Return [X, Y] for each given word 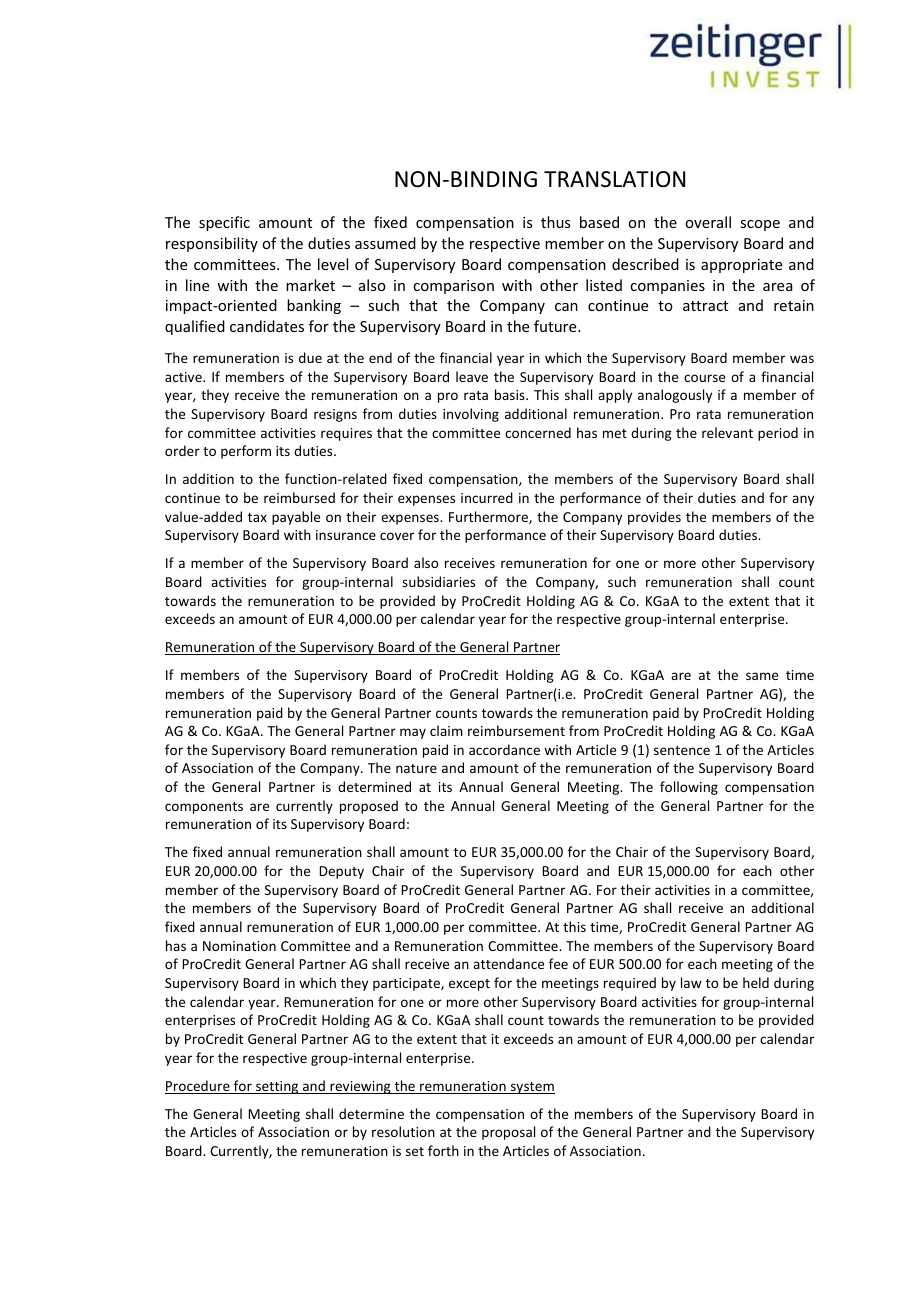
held [756, 982]
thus [555, 222]
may [413, 733]
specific [224, 223]
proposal [508, 1133]
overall [708, 222]
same [762, 676]
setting [277, 1087]
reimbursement [516, 730]
